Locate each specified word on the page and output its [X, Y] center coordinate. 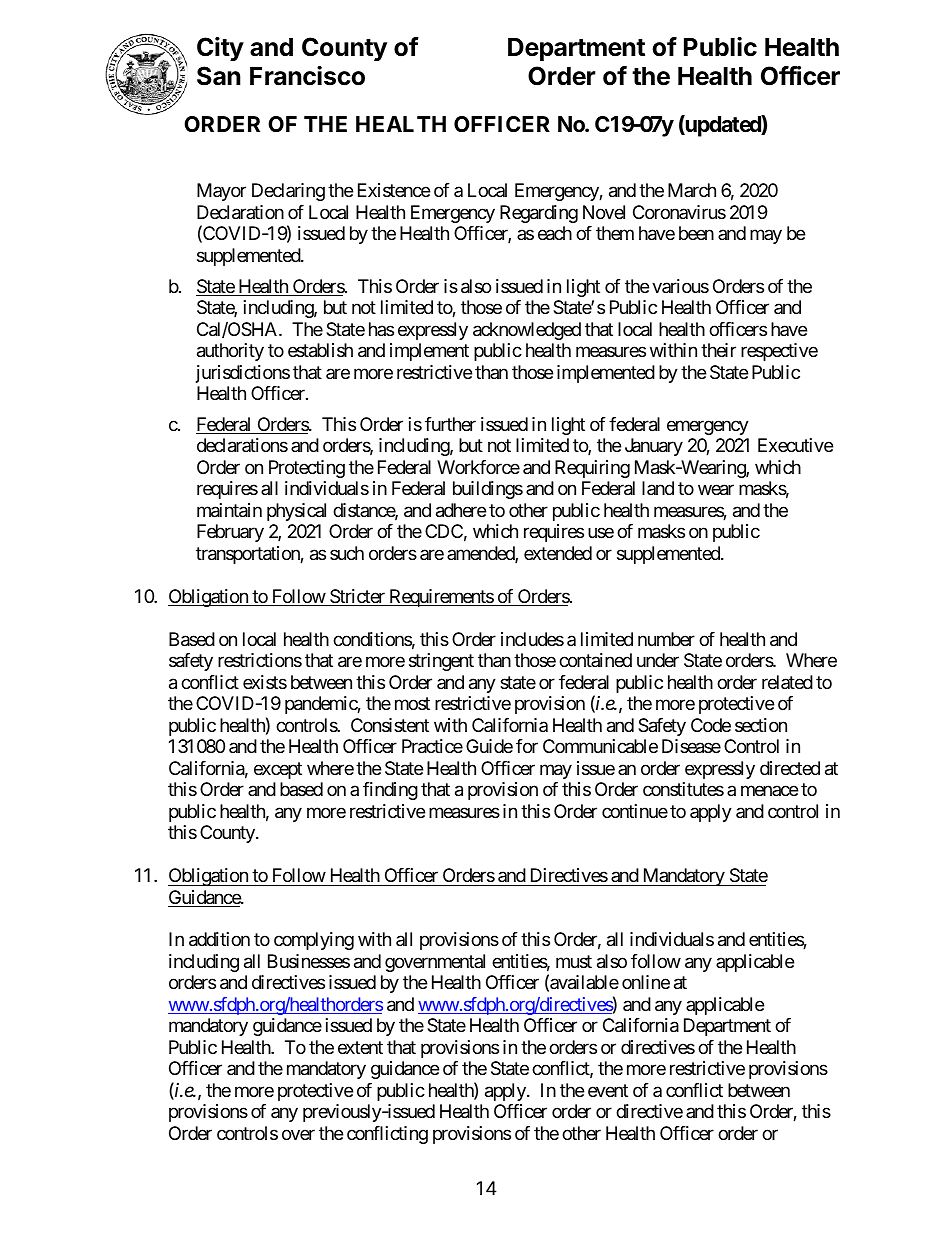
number [666, 639]
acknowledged [527, 331]
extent [360, 1047]
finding [390, 791]
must [574, 961]
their [718, 350]
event [608, 1090]
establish [320, 350]
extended [558, 553]
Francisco [307, 76]
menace [769, 791]
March [692, 190]
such [347, 553]
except [278, 770]
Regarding [539, 214]
